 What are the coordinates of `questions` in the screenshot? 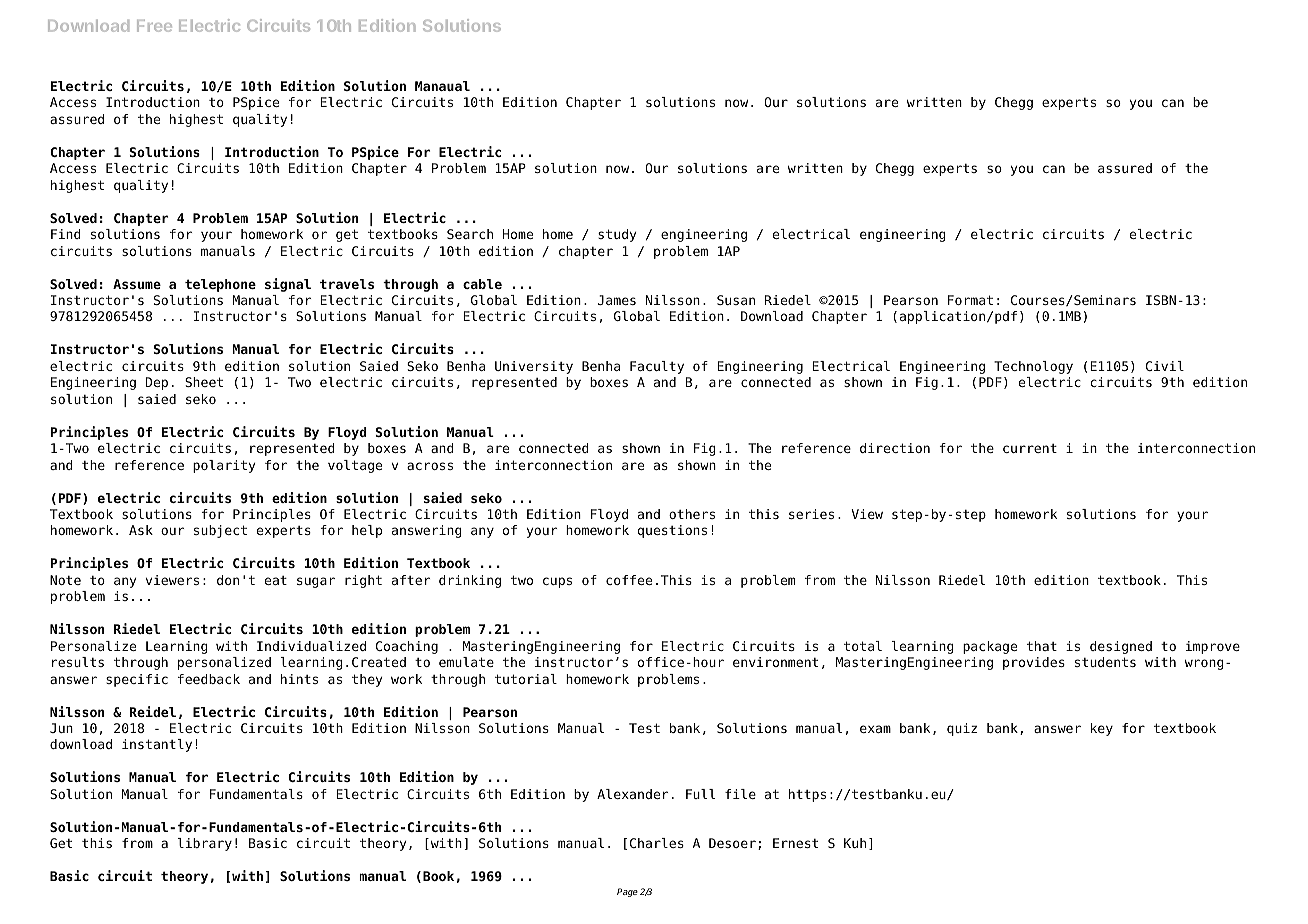 It's located at (672, 531).
